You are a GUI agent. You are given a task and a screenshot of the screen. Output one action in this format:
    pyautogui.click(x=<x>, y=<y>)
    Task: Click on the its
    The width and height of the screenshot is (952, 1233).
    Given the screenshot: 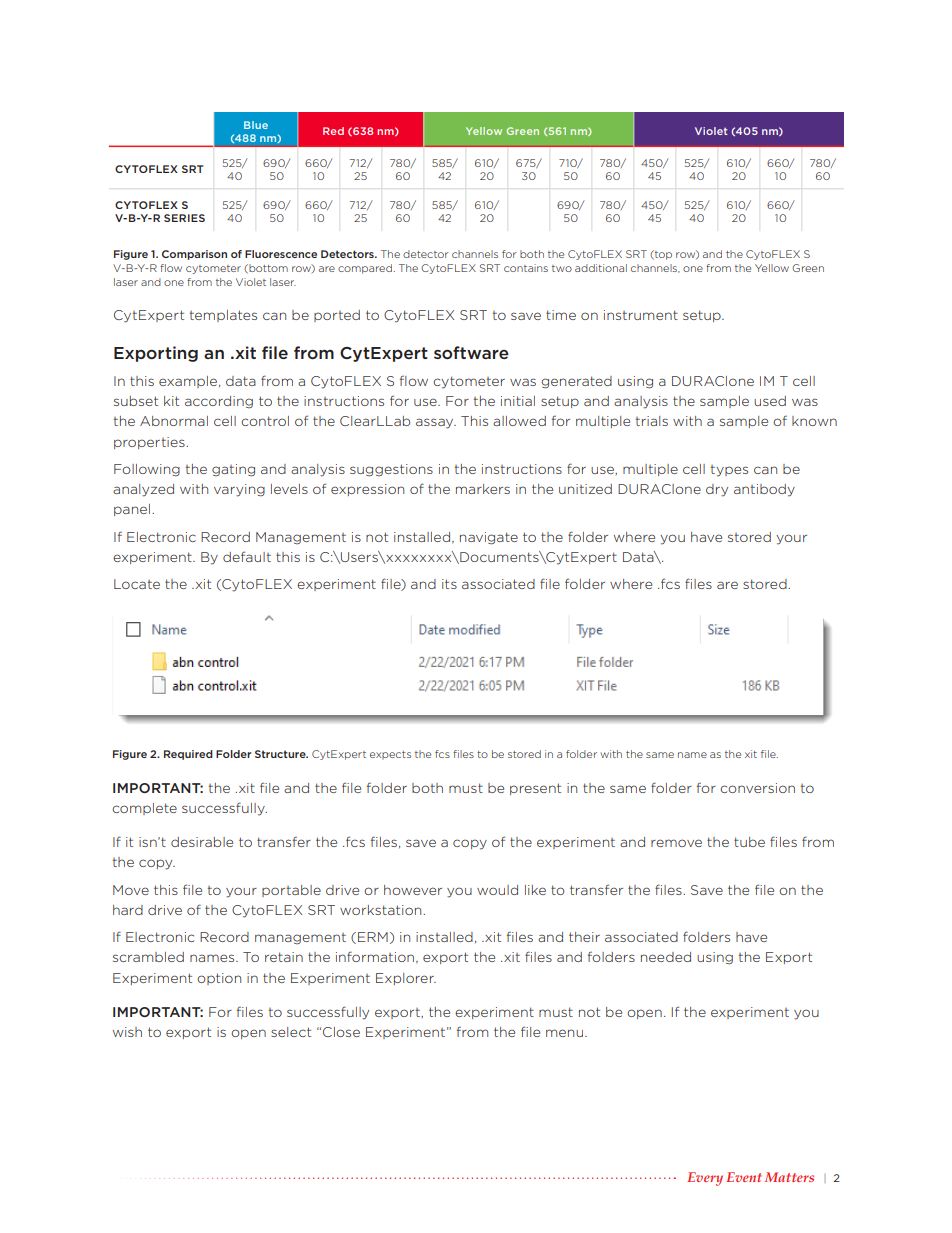 What is the action you would take?
    pyautogui.click(x=449, y=584)
